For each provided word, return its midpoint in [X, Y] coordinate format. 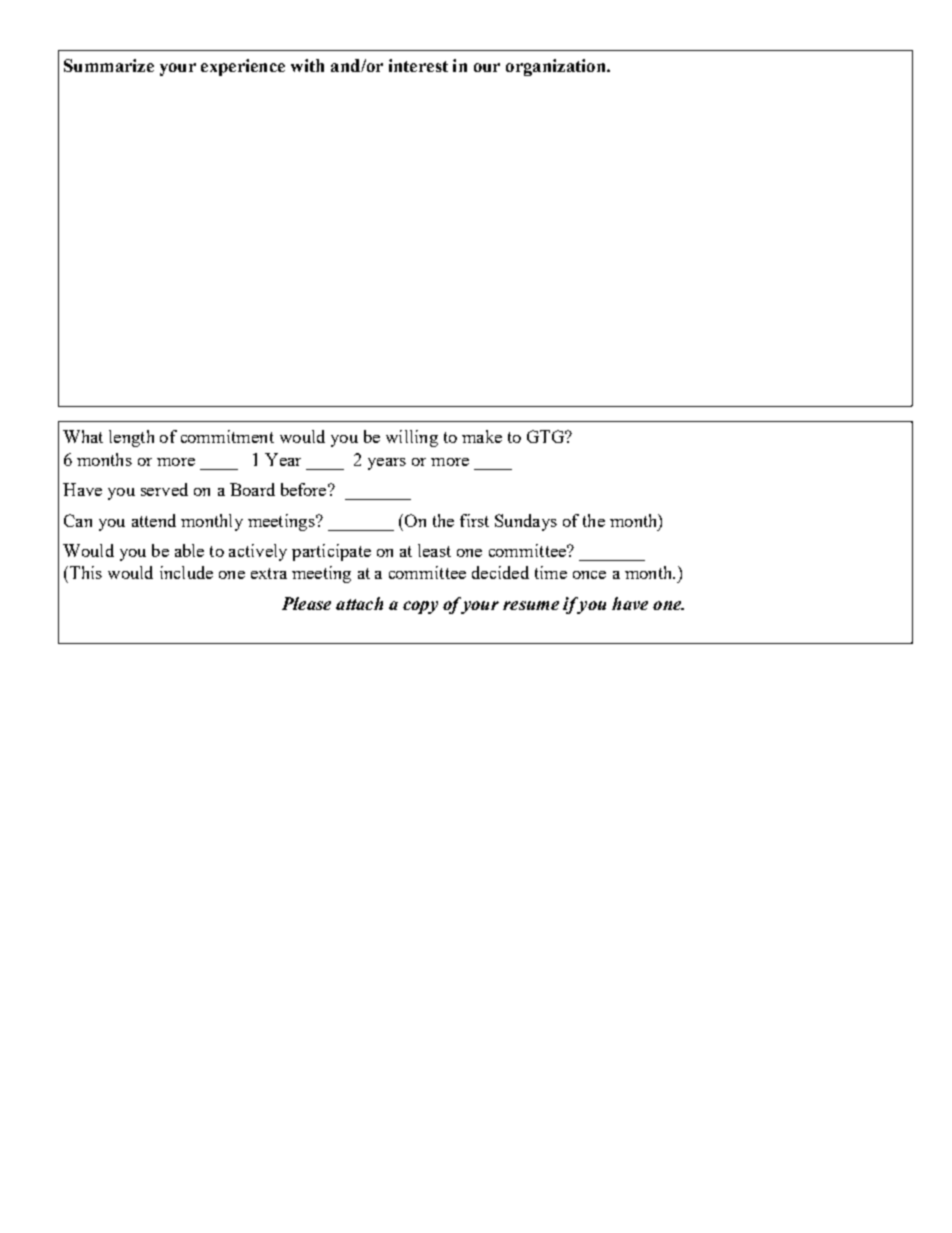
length [131, 438]
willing [412, 438]
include [186, 572]
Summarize [109, 65]
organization [557, 67]
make [482, 436]
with [307, 65]
